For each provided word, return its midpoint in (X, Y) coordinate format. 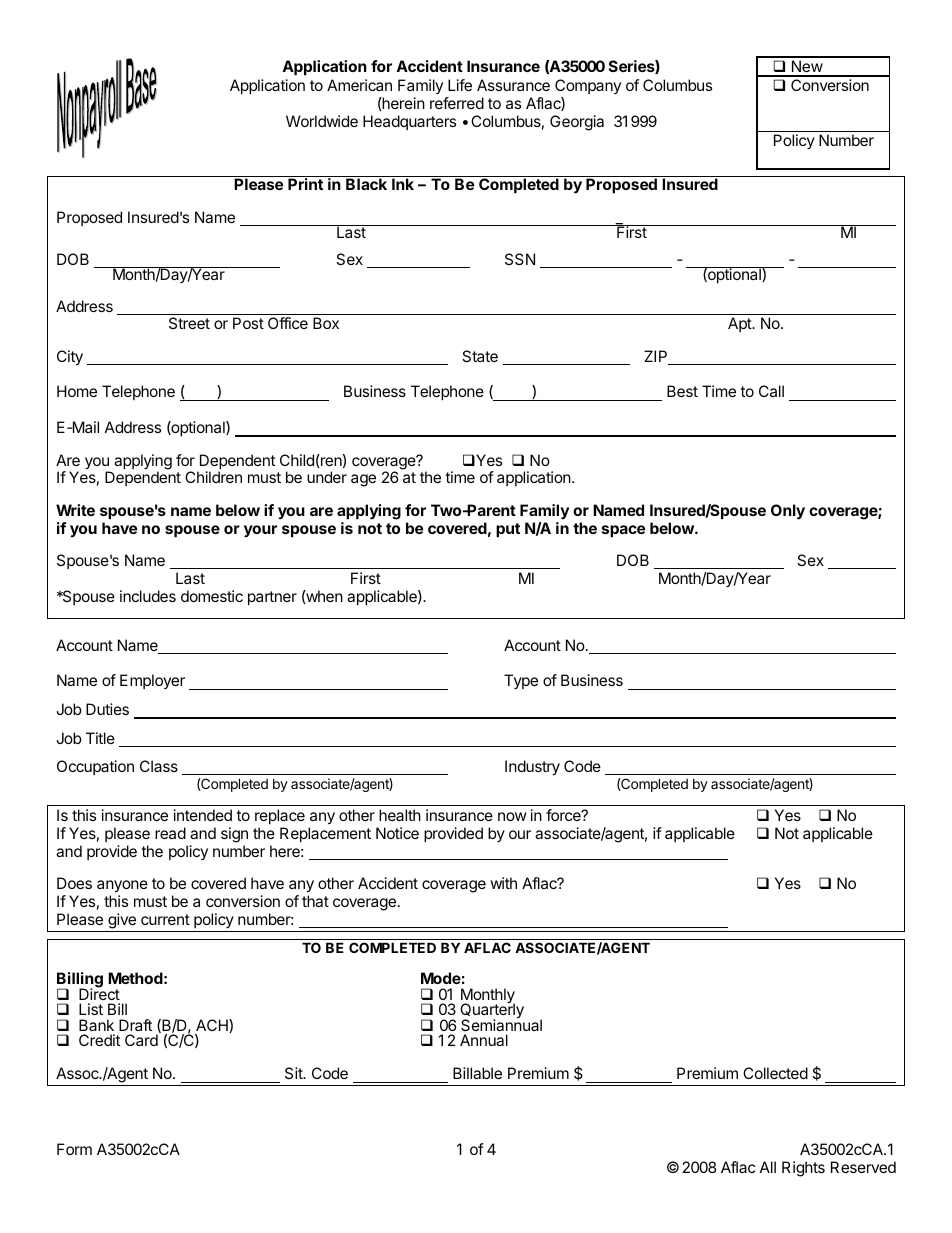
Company (588, 86)
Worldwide (322, 121)
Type (521, 681)
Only (788, 512)
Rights (803, 1169)
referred (457, 103)
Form (74, 1149)
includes (148, 596)
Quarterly (492, 1011)
